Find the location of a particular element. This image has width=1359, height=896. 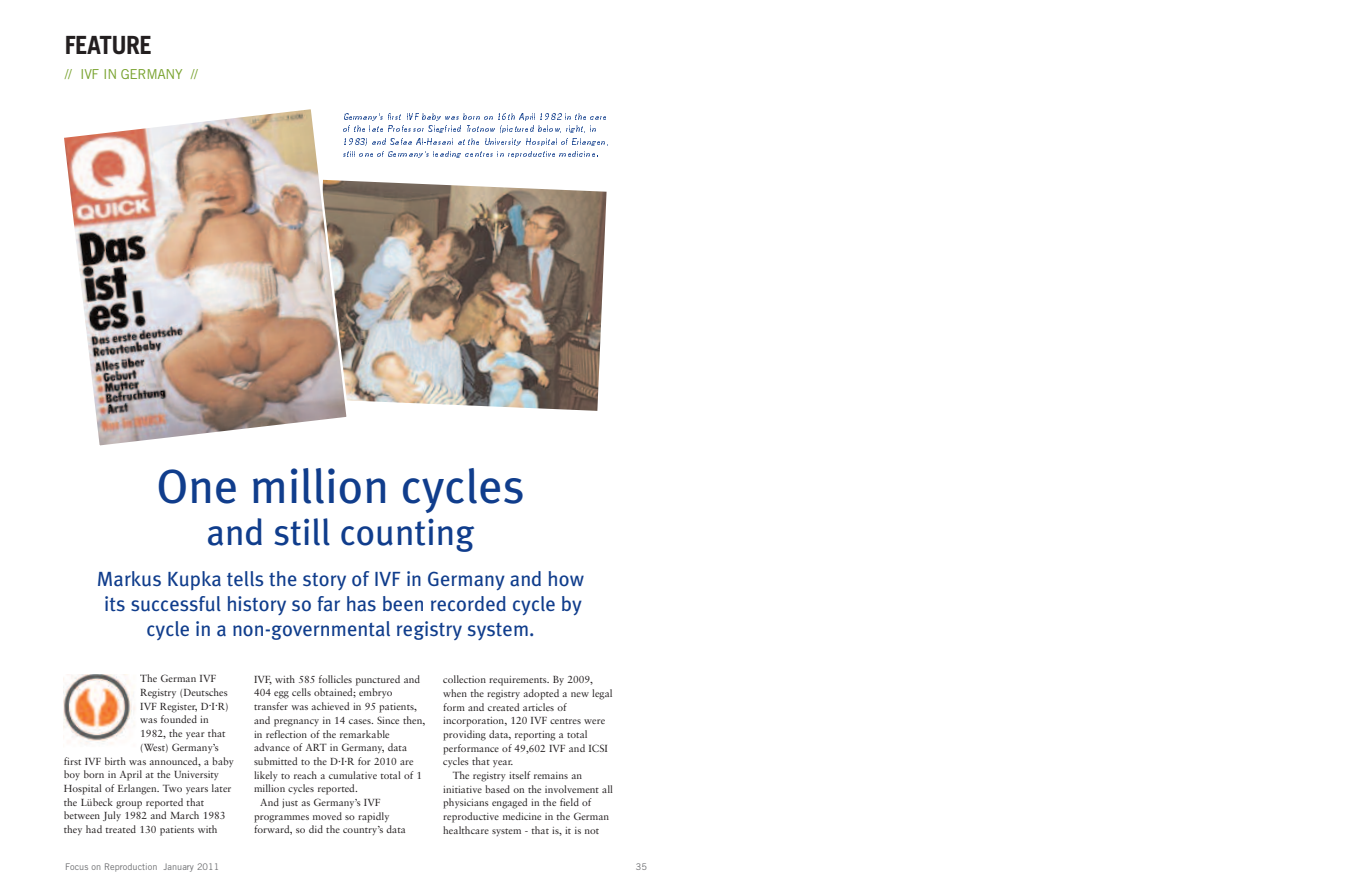

did is located at coordinates (316, 829).
